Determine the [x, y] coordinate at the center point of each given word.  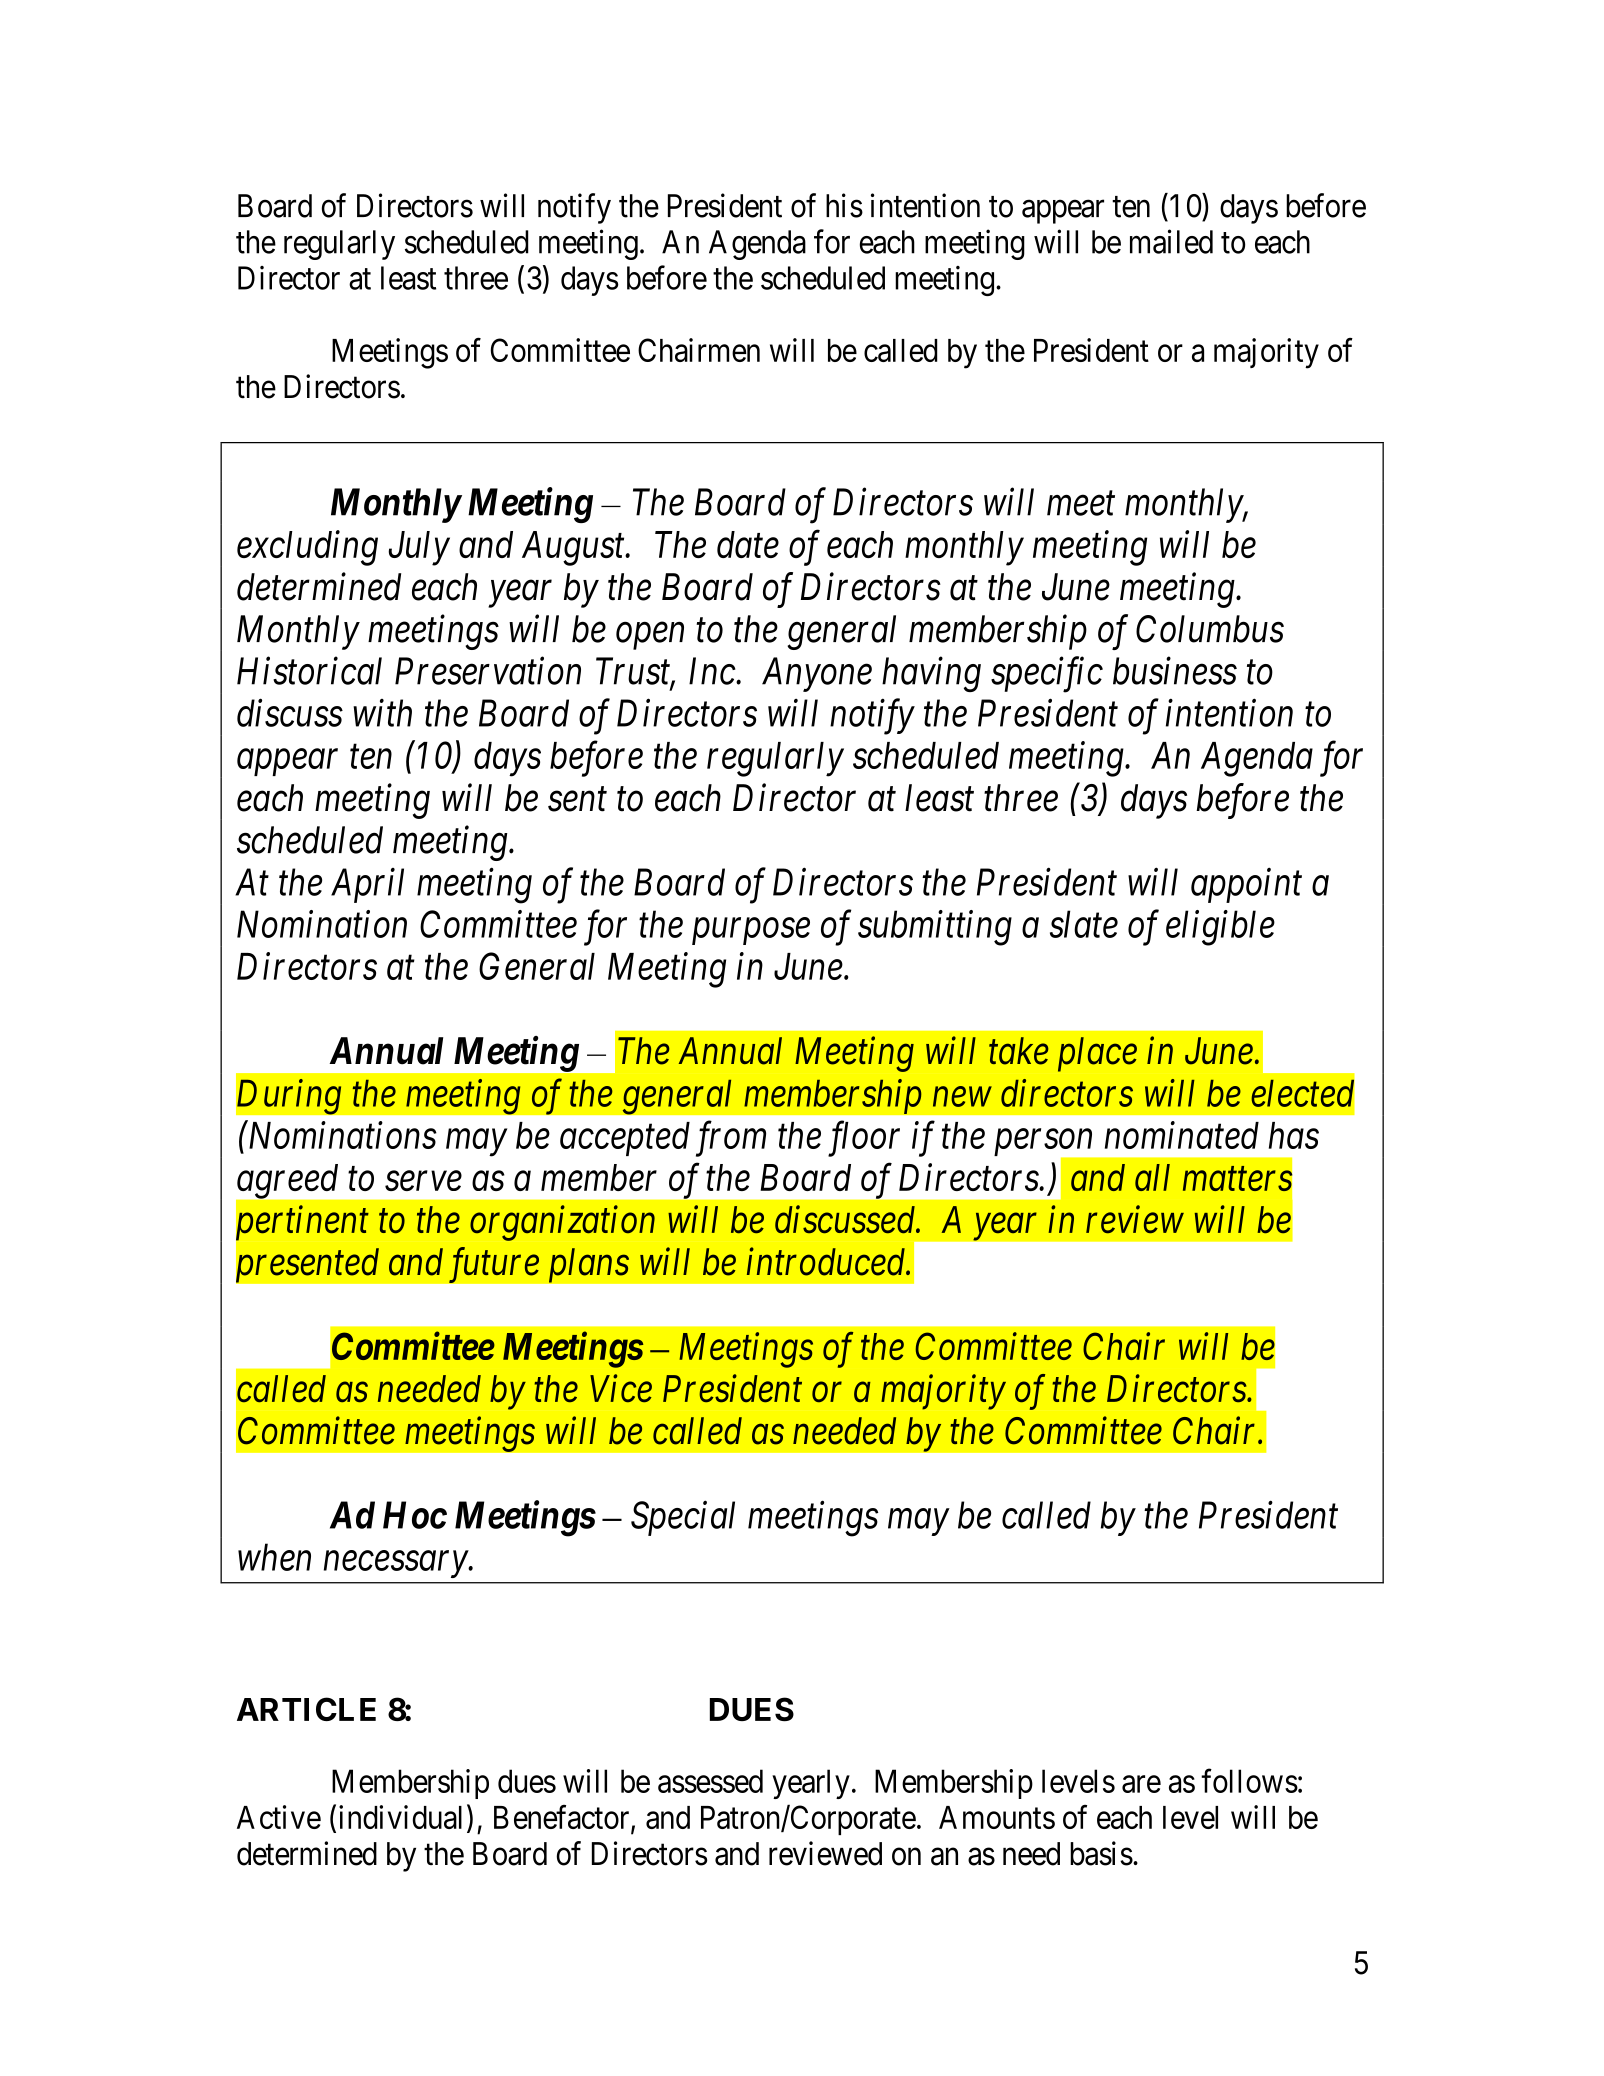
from [731, 1139]
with [382, 713]
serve [423, 1181]
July [419, 548]
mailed [1171, 241]
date [748, 544]
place [1097, 1054]
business [1175, 671]
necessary [396, 1565]
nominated [1182, 1135]
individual [400, 1817]
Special [683, 1518]
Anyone [817, 674]
